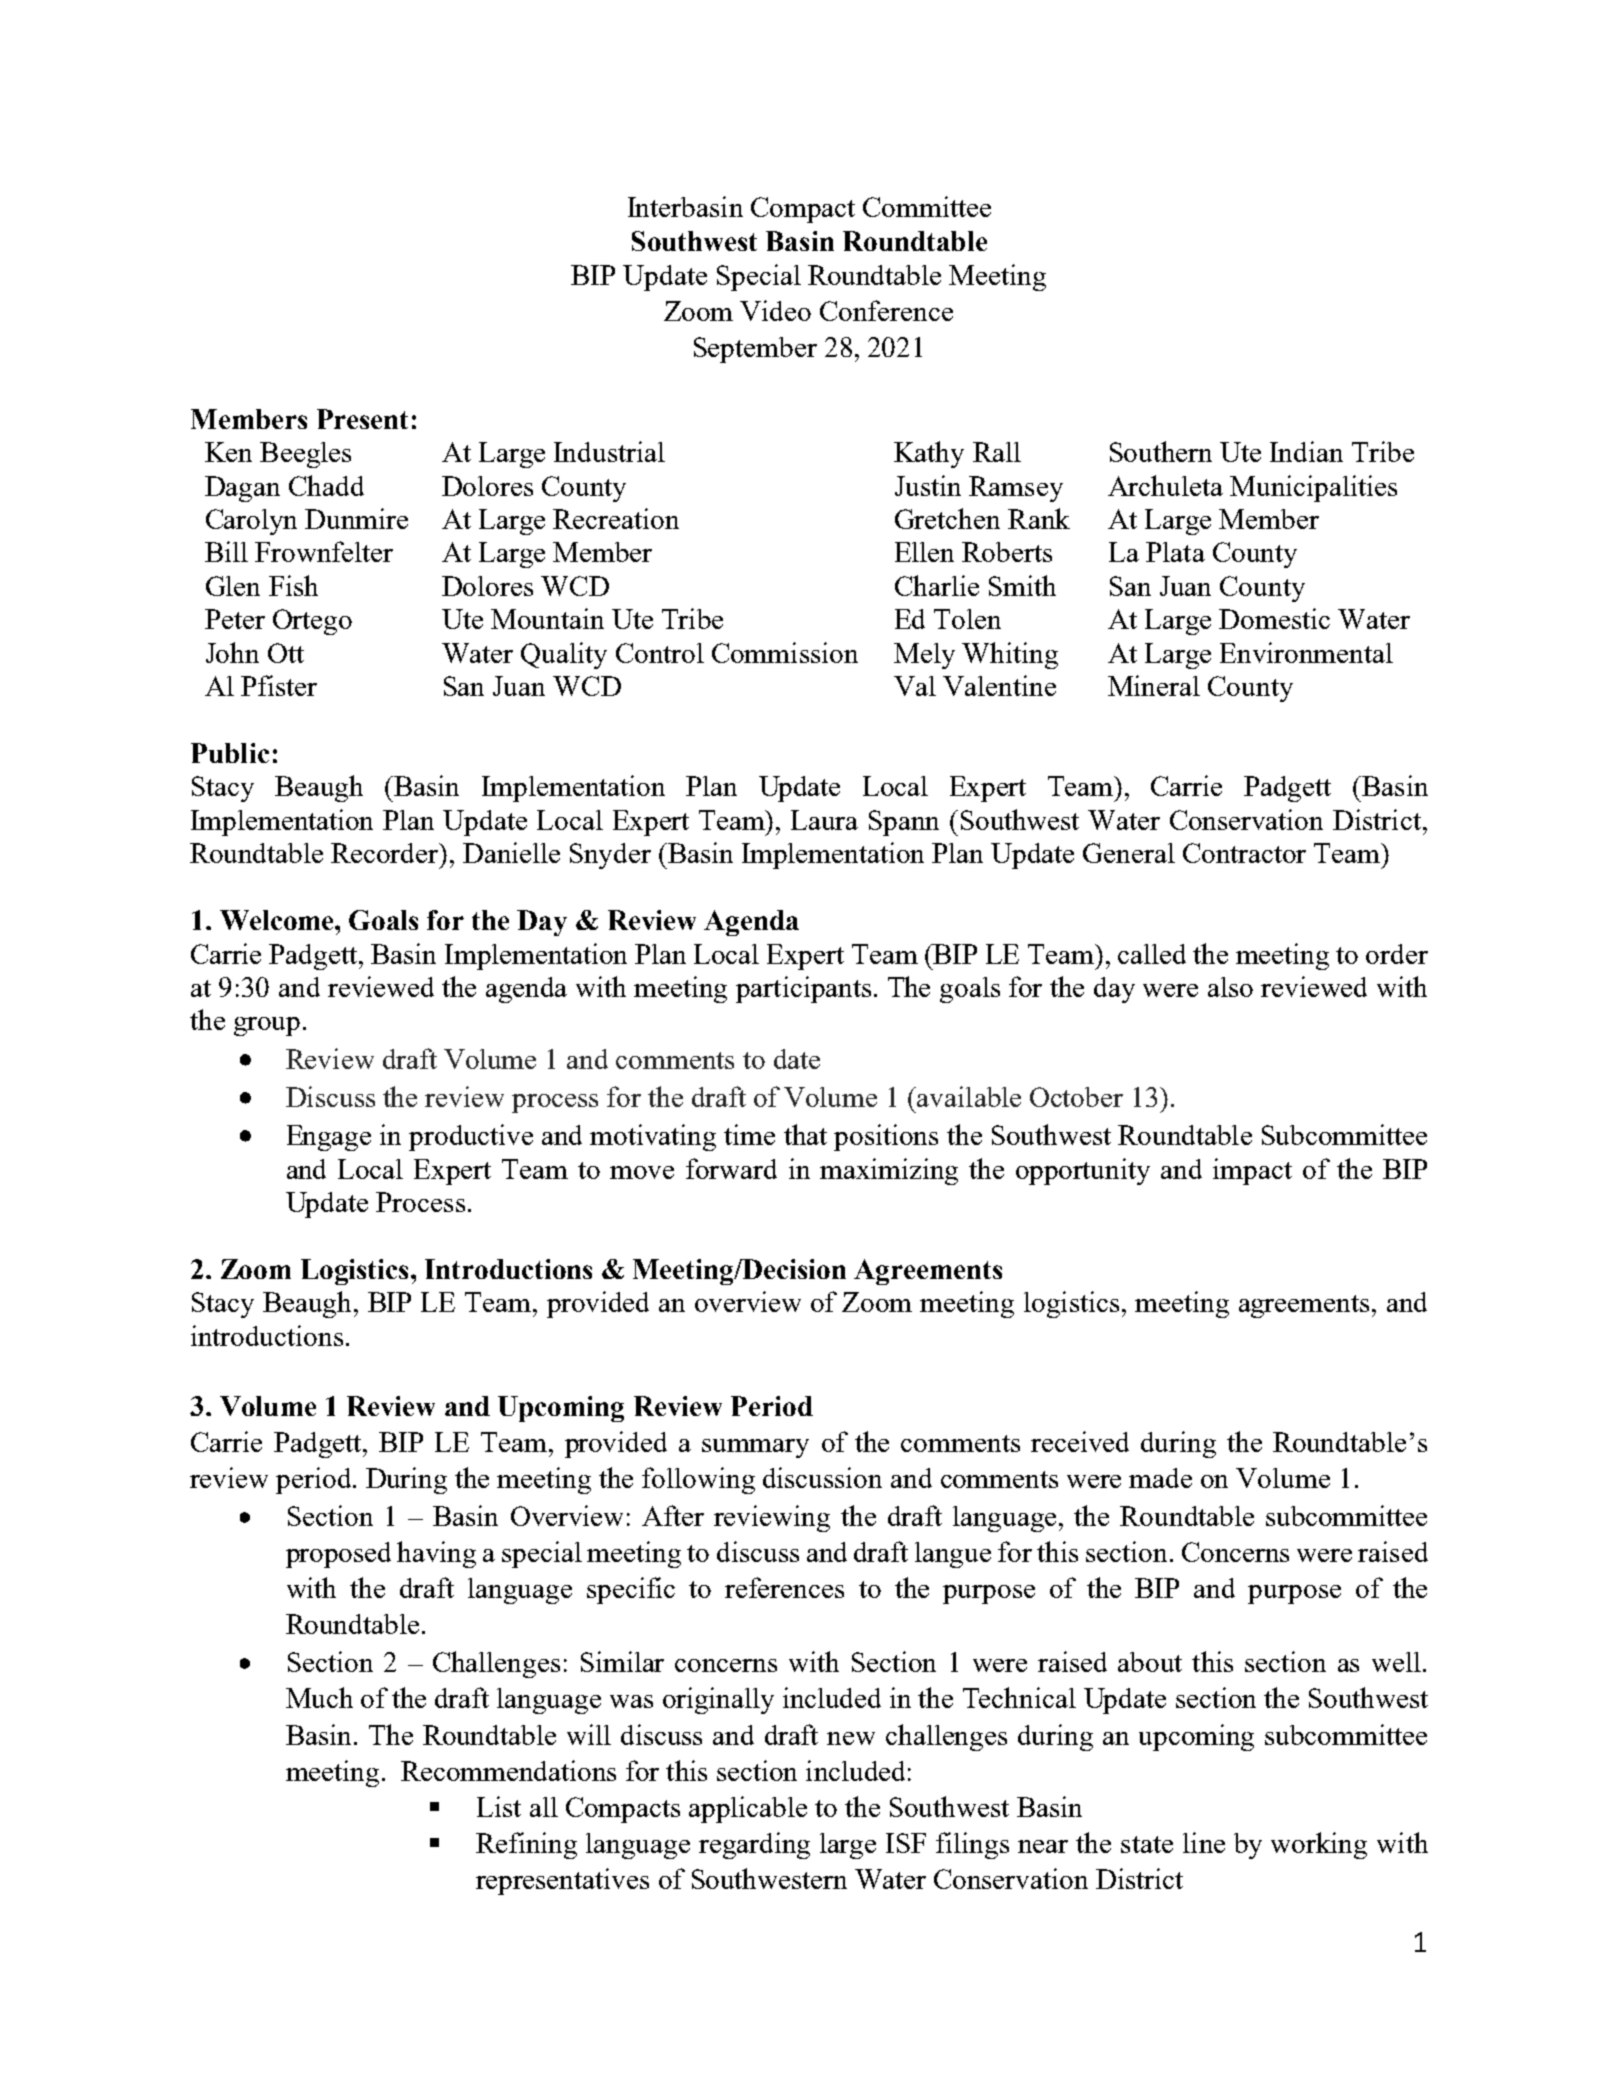 Image resolution: width=1618 pixels, height=2094 pixels. Describe the element at coordinates (286, 653) in the image. I see `Ott` at that location.
